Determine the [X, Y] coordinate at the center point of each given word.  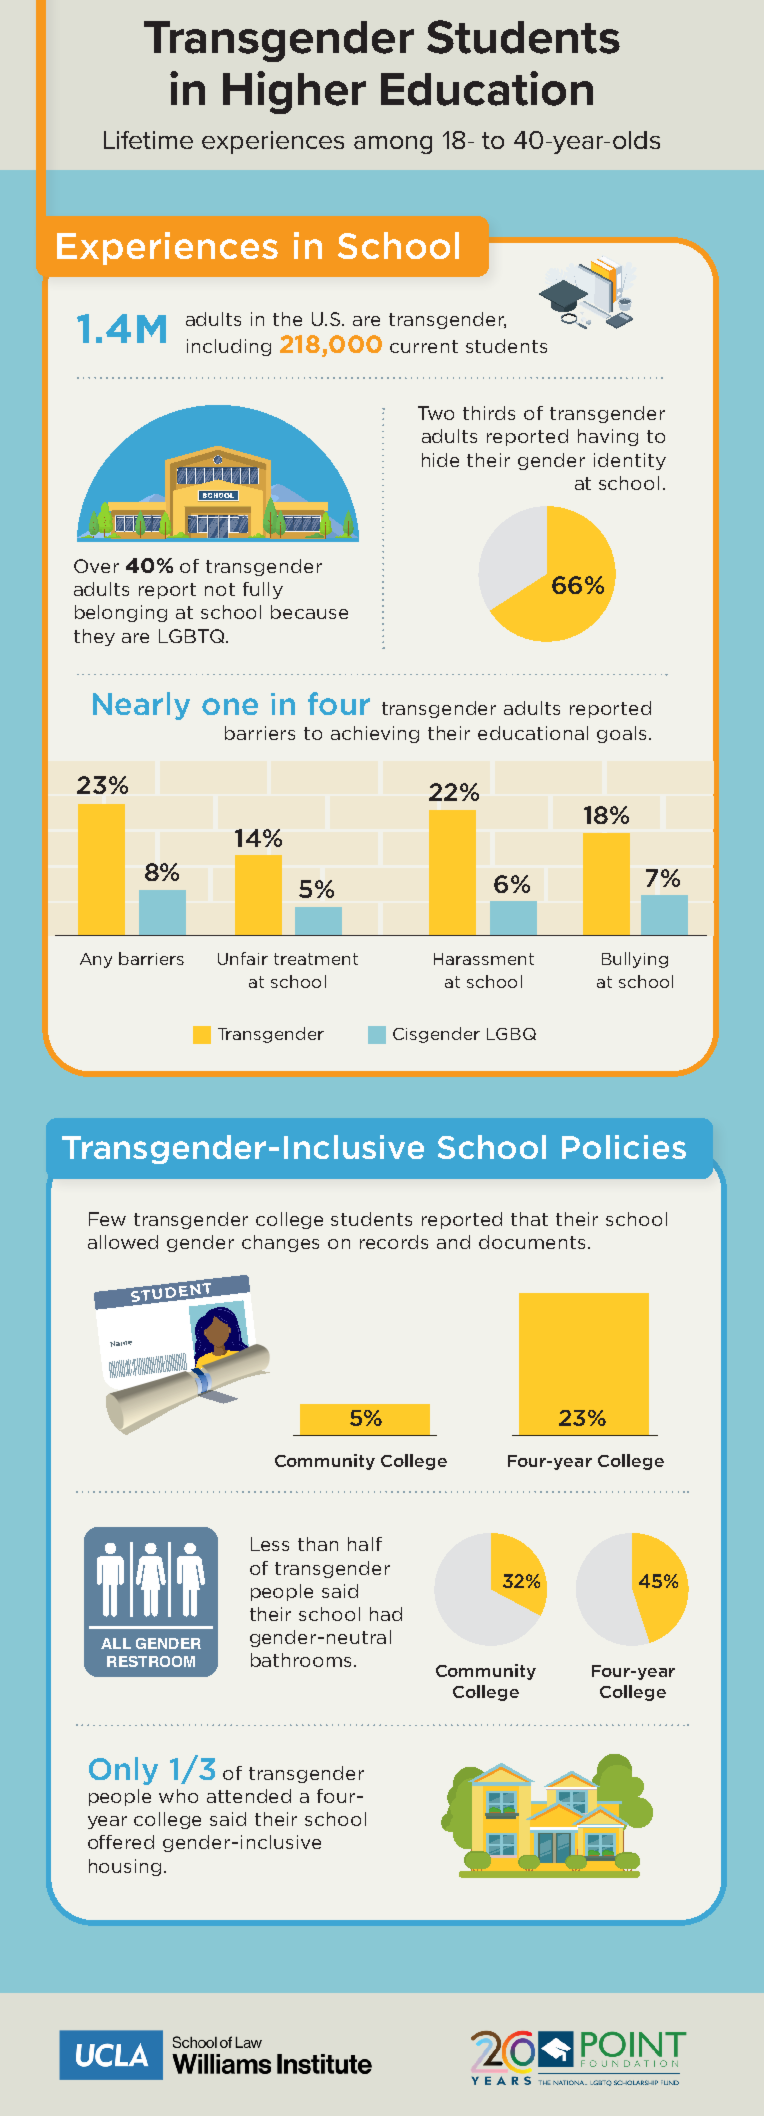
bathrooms [303, 1660]
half [365, 1544]
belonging [121, 613]
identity [630, 461]
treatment [316, 959]
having [608, 437]
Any [96, 960]
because [309, 612]
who [178, 1796]
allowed [123, 1242]
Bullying [635, 960]
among [393, 145]
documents [532, 1242]
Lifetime [148, 140]
